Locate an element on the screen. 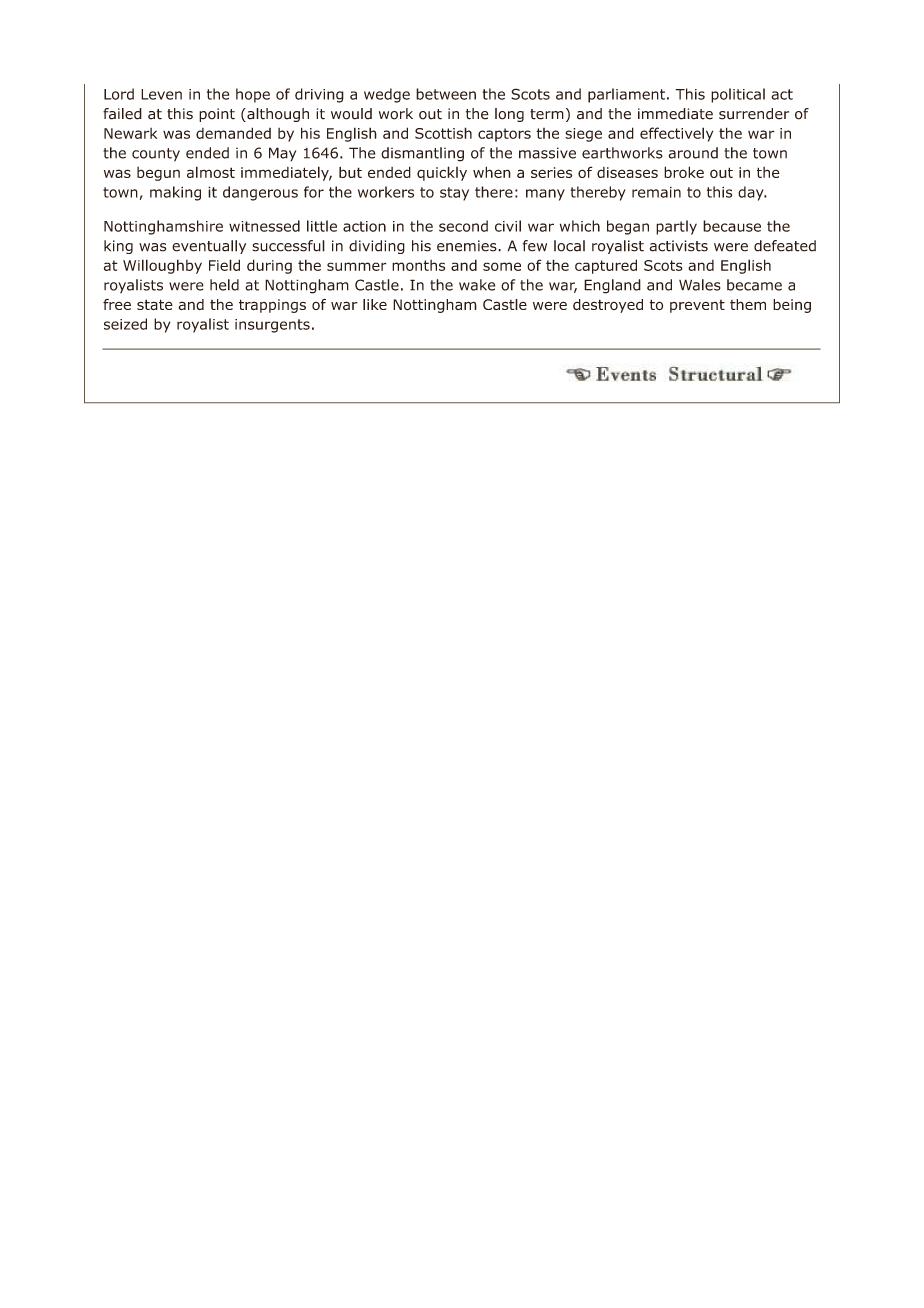 The image size is (924, 1308). like is located at coordinates (375, 304).
